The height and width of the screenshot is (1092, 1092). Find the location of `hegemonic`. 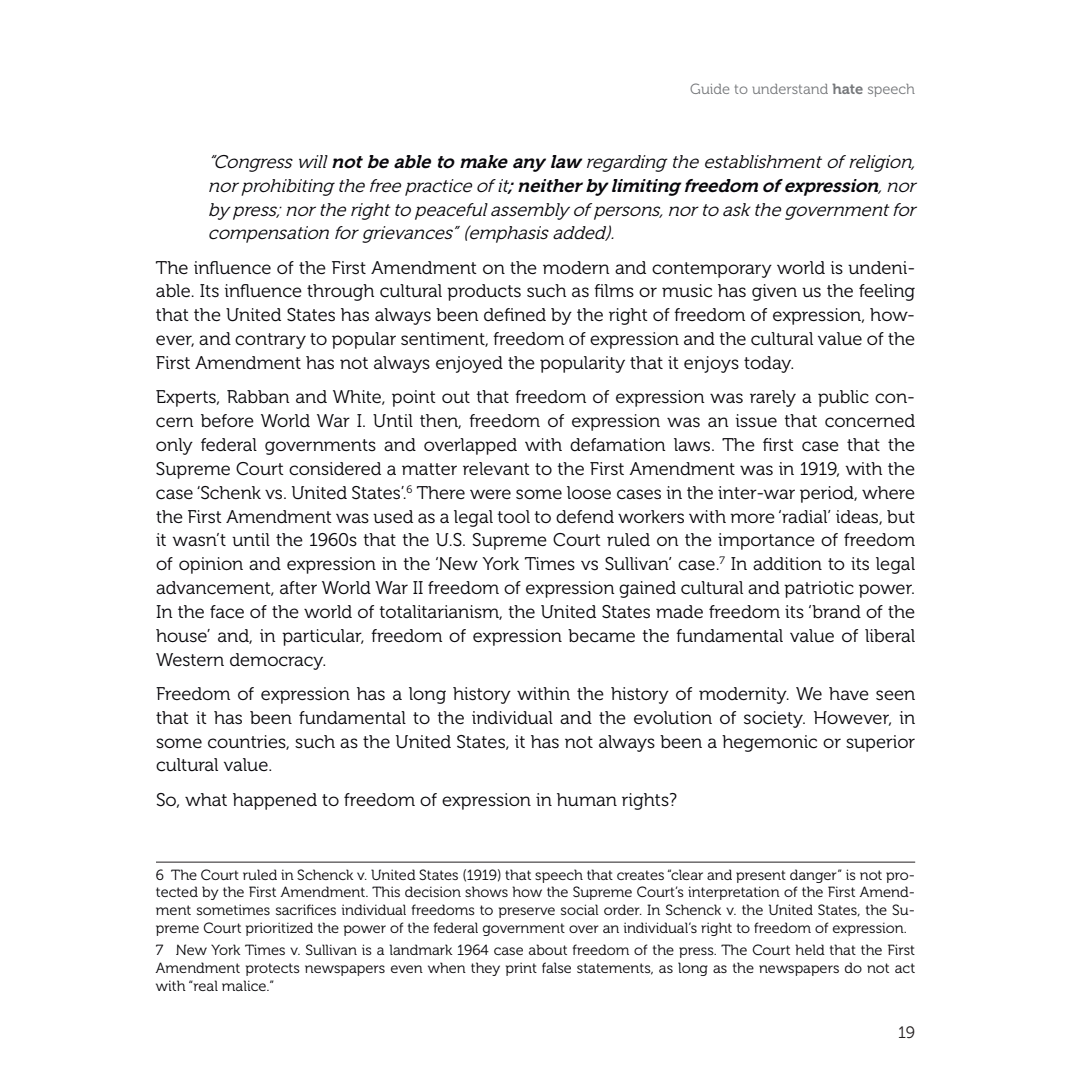

hegemonic is located at coordinates (769, 743).
